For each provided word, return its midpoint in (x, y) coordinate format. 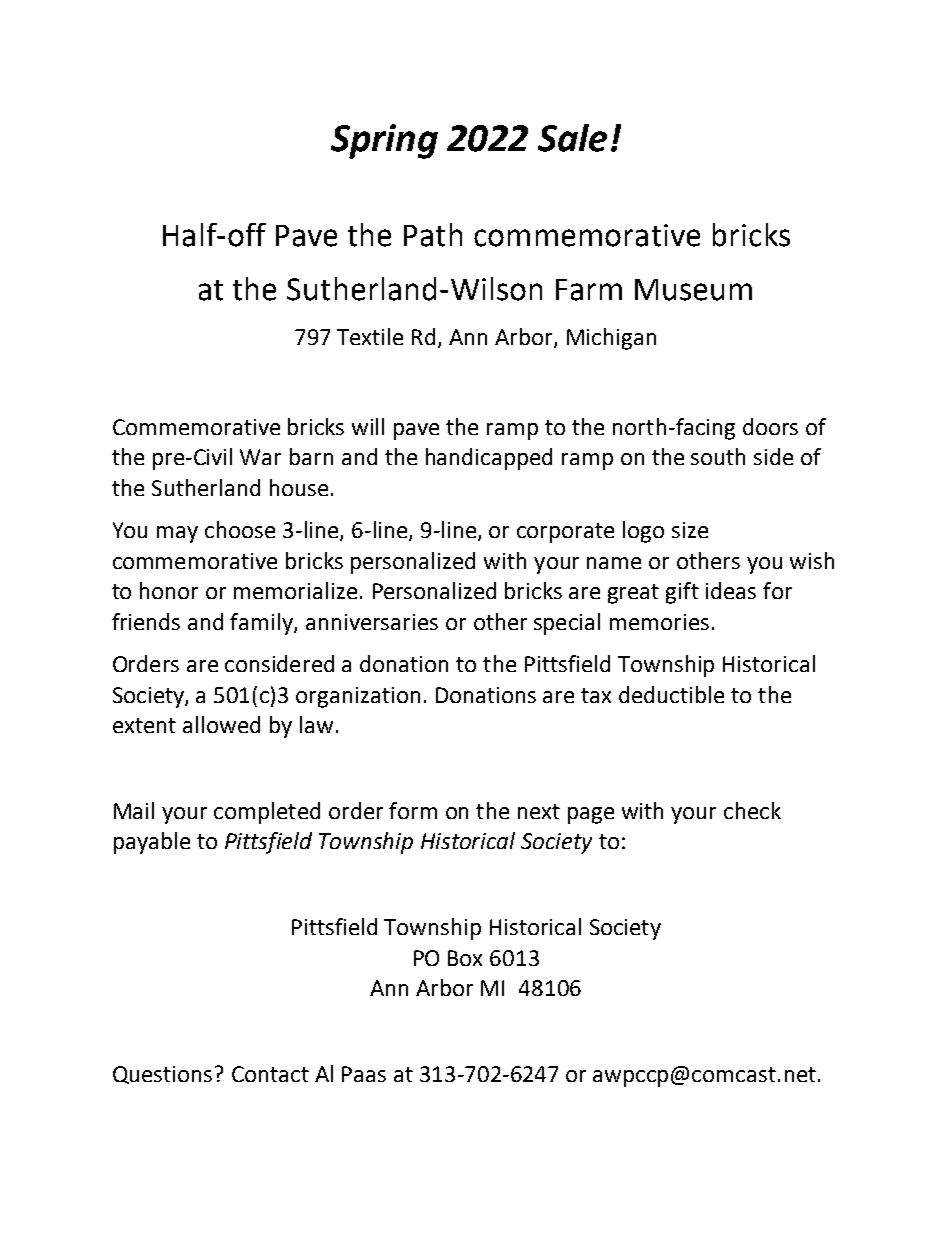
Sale (572, 138)
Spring (384, 141)
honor (169, 590)
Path (433, 235)
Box (465, 958)
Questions (162, 1075)
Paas (364, 1074)
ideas (731, 590)
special (567, 624)
